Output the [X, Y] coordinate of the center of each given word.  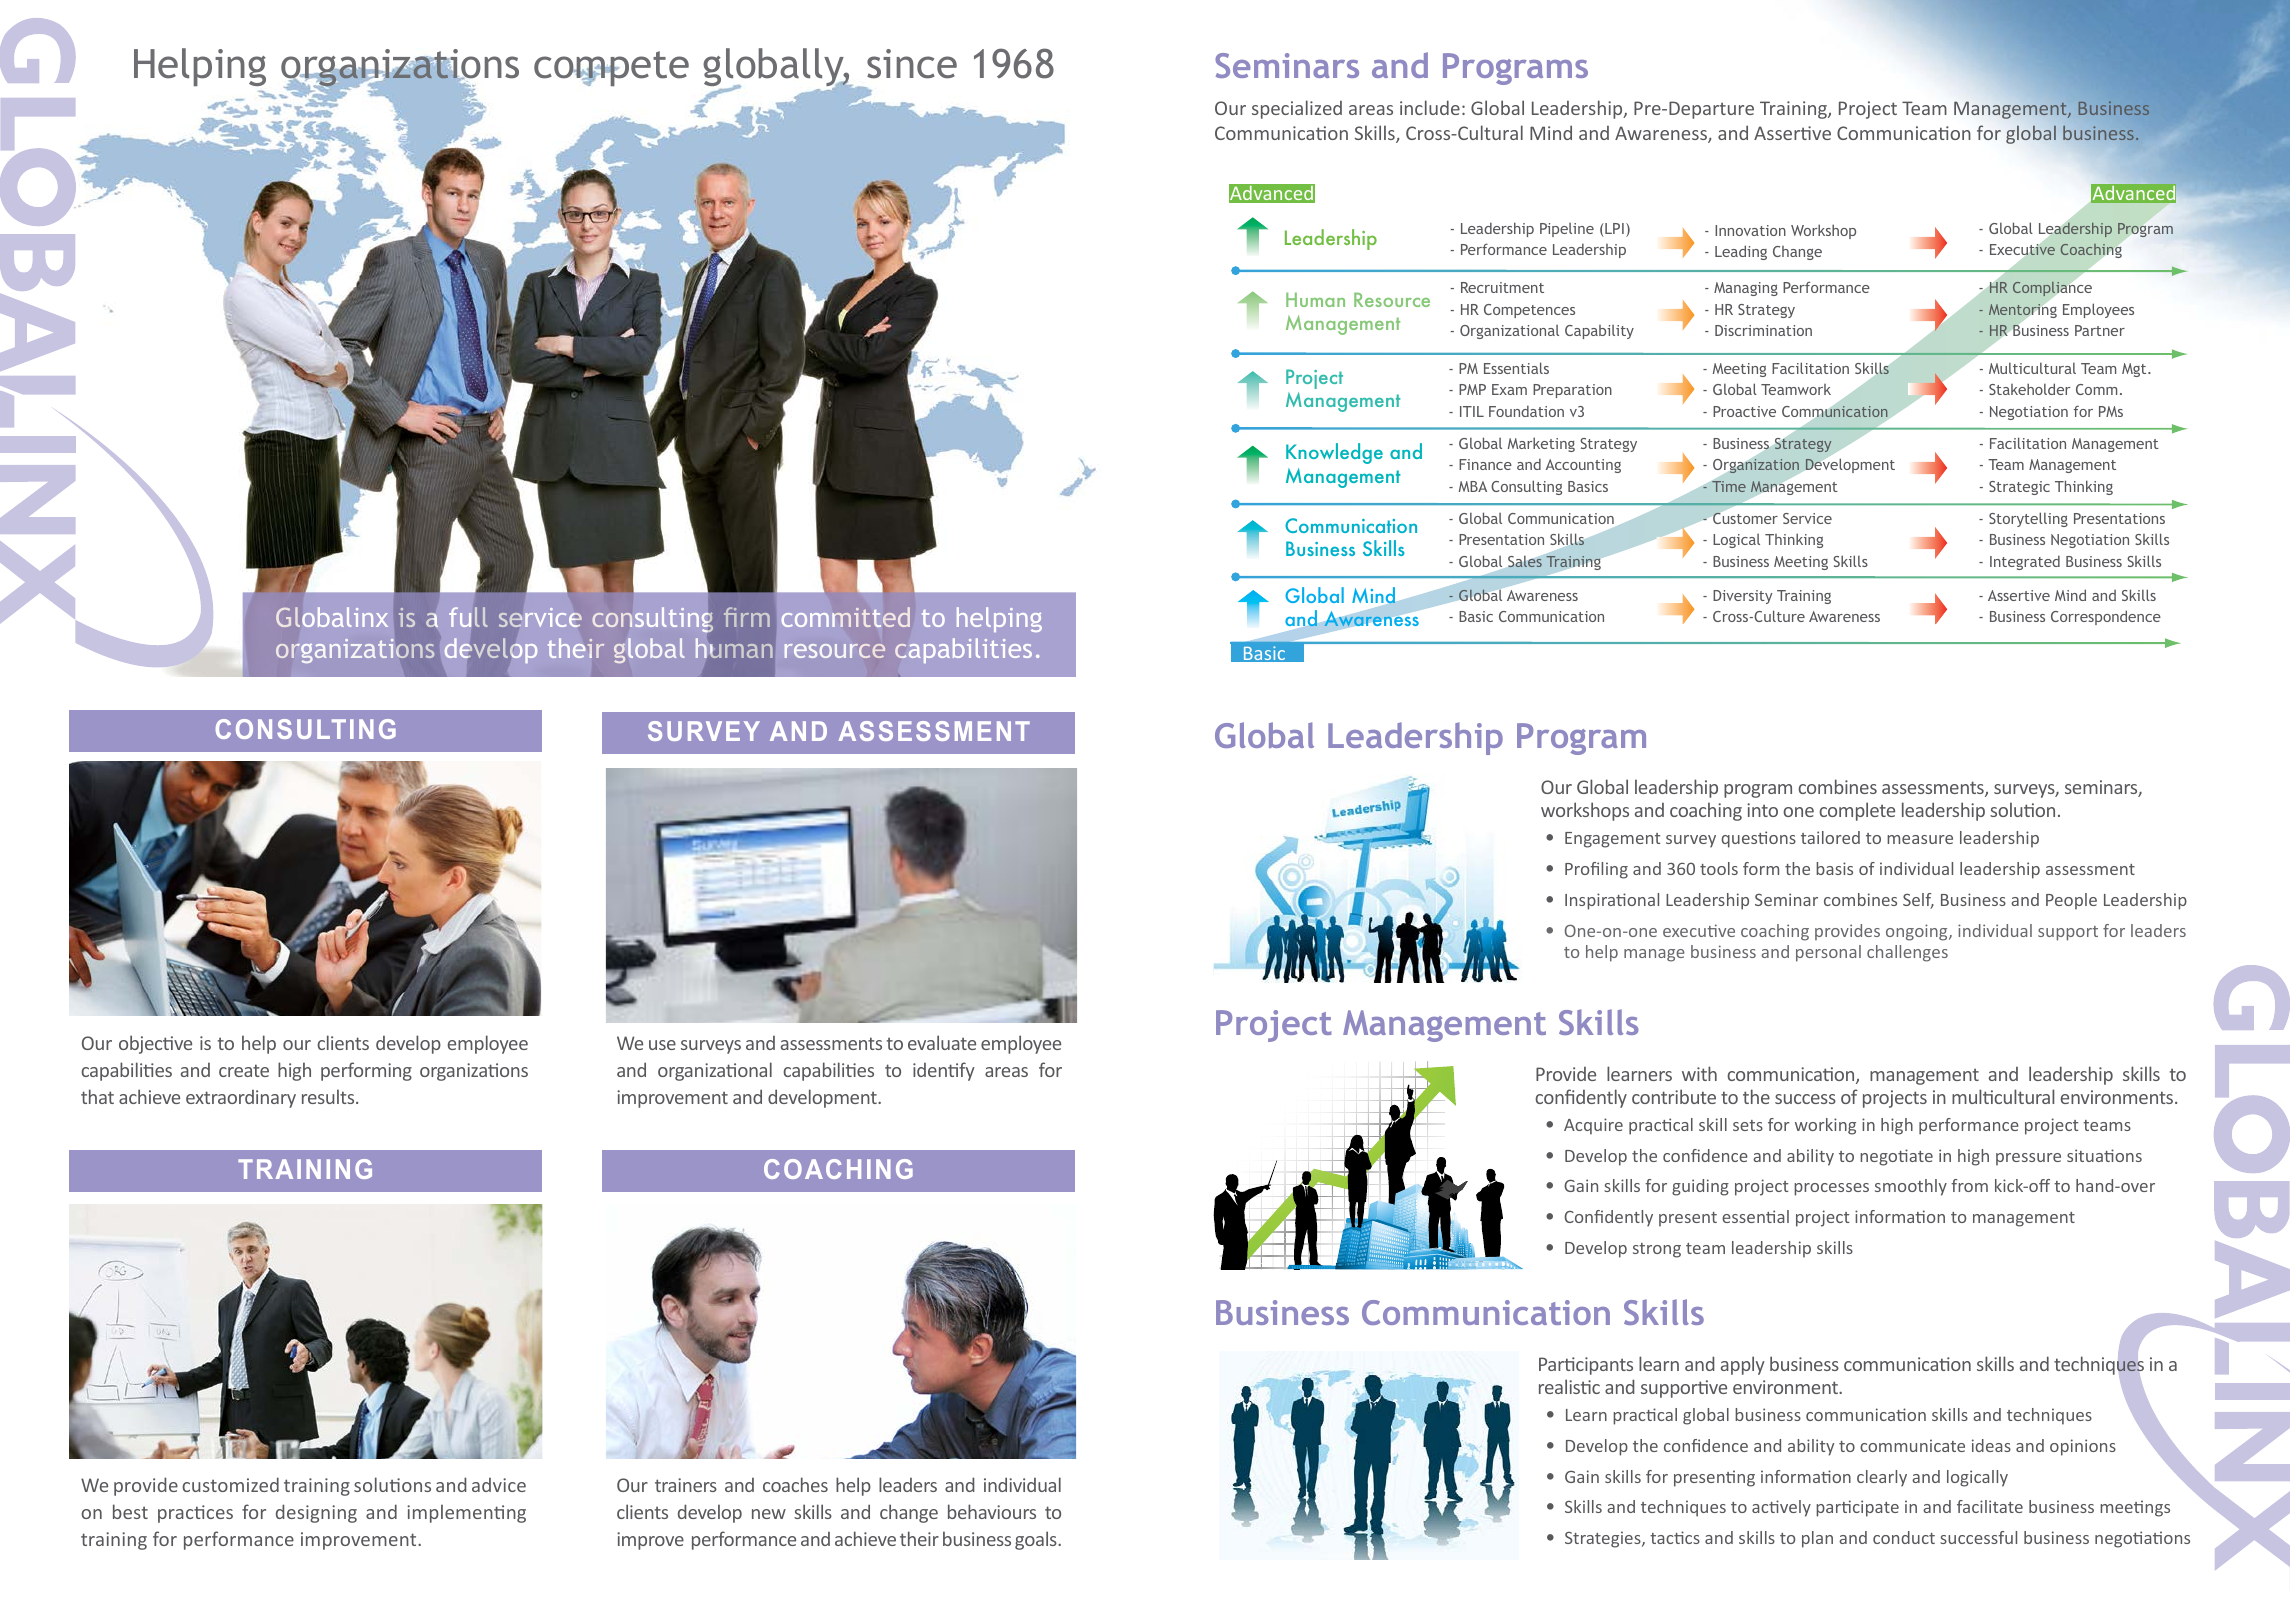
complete [1857, 811]
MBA [1473, 486]
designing [316, 1513]
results [329, 1096]
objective [155, 1044]
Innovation [1750, 230]
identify [944, 1071]
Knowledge [1334, 453]
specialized [1297, 109]
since [912, 64]
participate [1857, 1508]
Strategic [2019, 488]
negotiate [1896, 1157]
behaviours [992, 1511]
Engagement [1612, 840]
